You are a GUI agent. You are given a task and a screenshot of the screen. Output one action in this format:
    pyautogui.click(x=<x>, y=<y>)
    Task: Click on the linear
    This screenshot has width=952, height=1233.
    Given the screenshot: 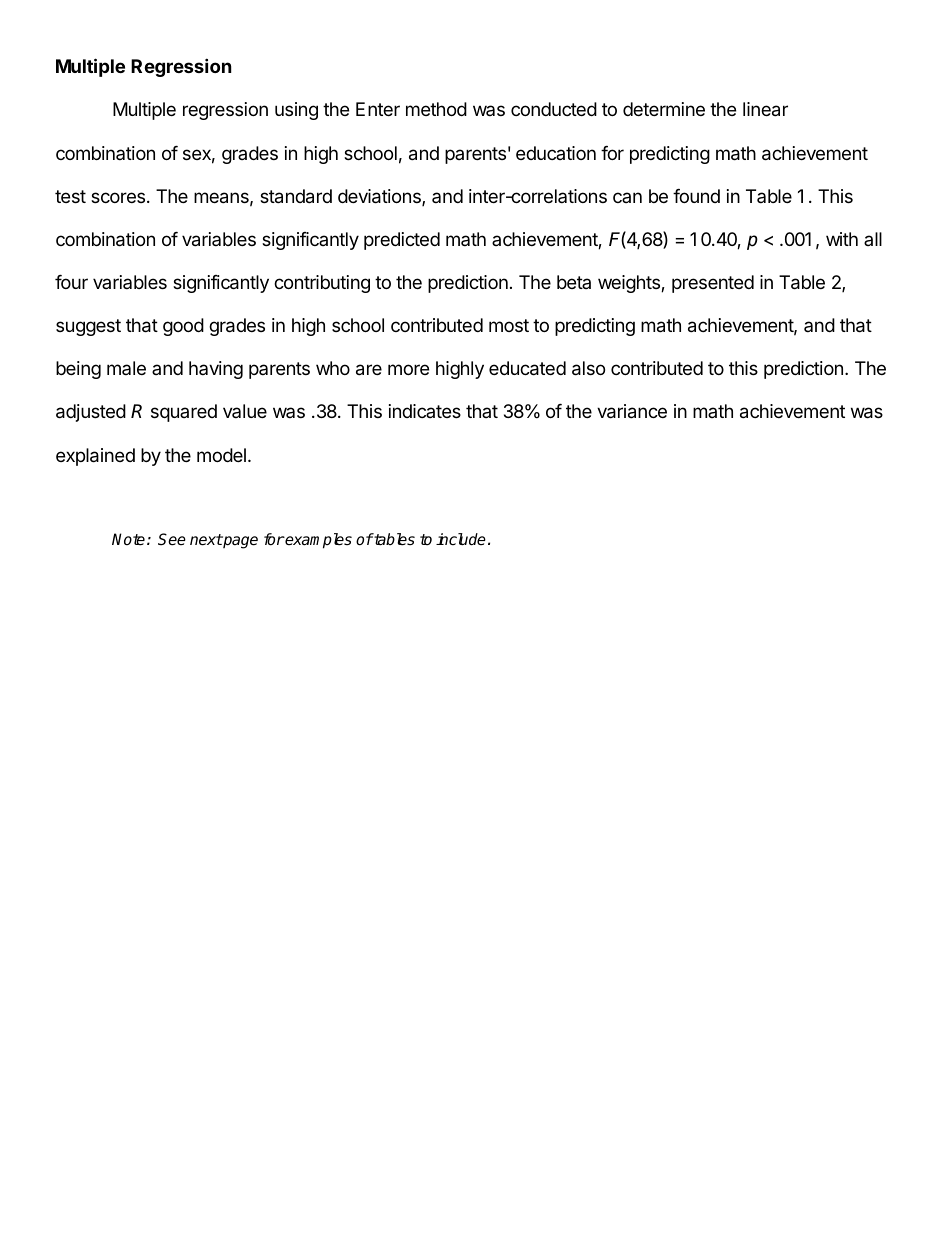 What is the action you would take?
    pyautogui.click(x=765, y=109)
